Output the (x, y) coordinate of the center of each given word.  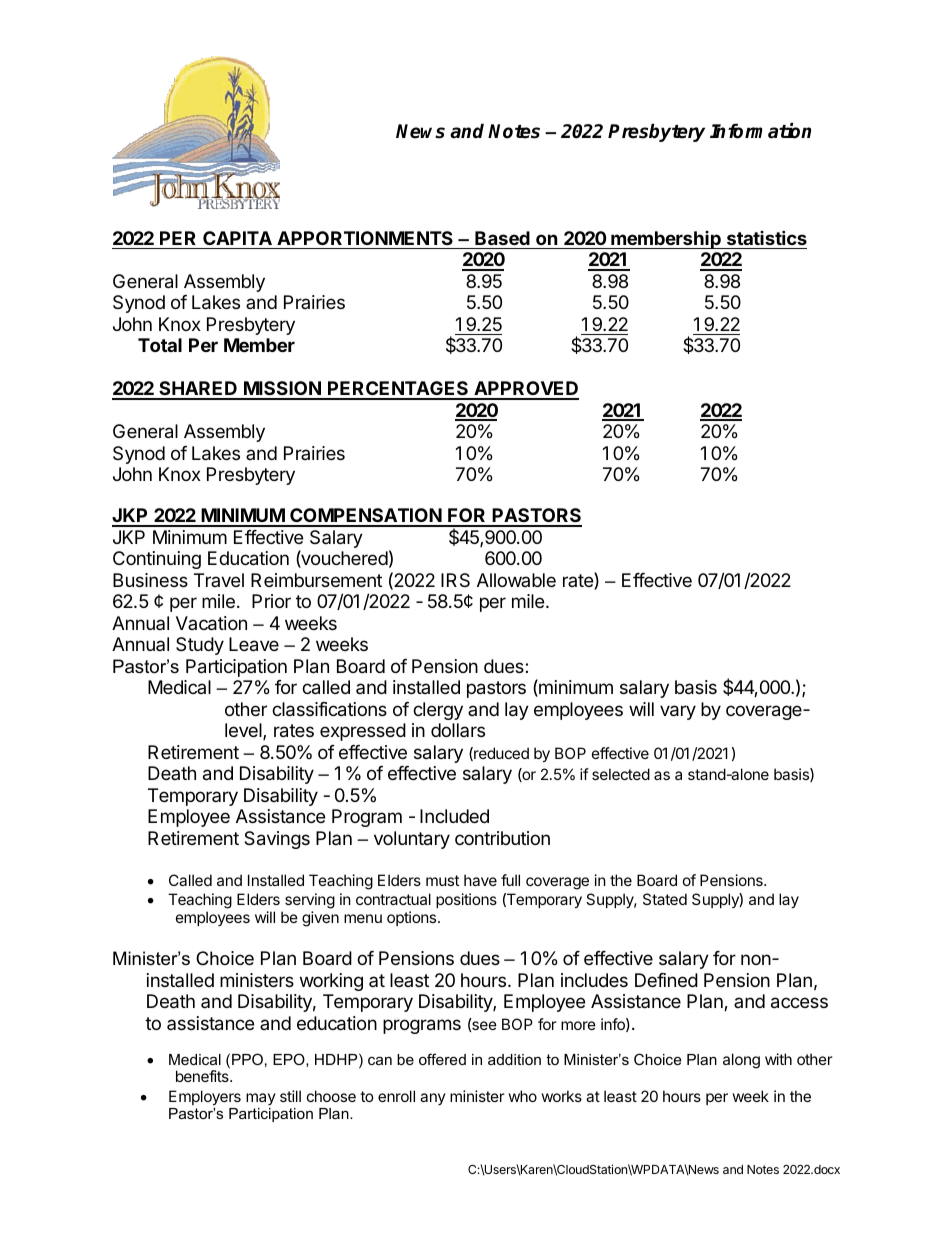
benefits (203, 1076)
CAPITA (237, 238)
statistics (767, 237)
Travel (219, 580)
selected (621, 774)
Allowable (516, 580)
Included (454, 816)
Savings (277, 840)
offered (442, 1059)
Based (502, 238)
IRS (455, 580)
